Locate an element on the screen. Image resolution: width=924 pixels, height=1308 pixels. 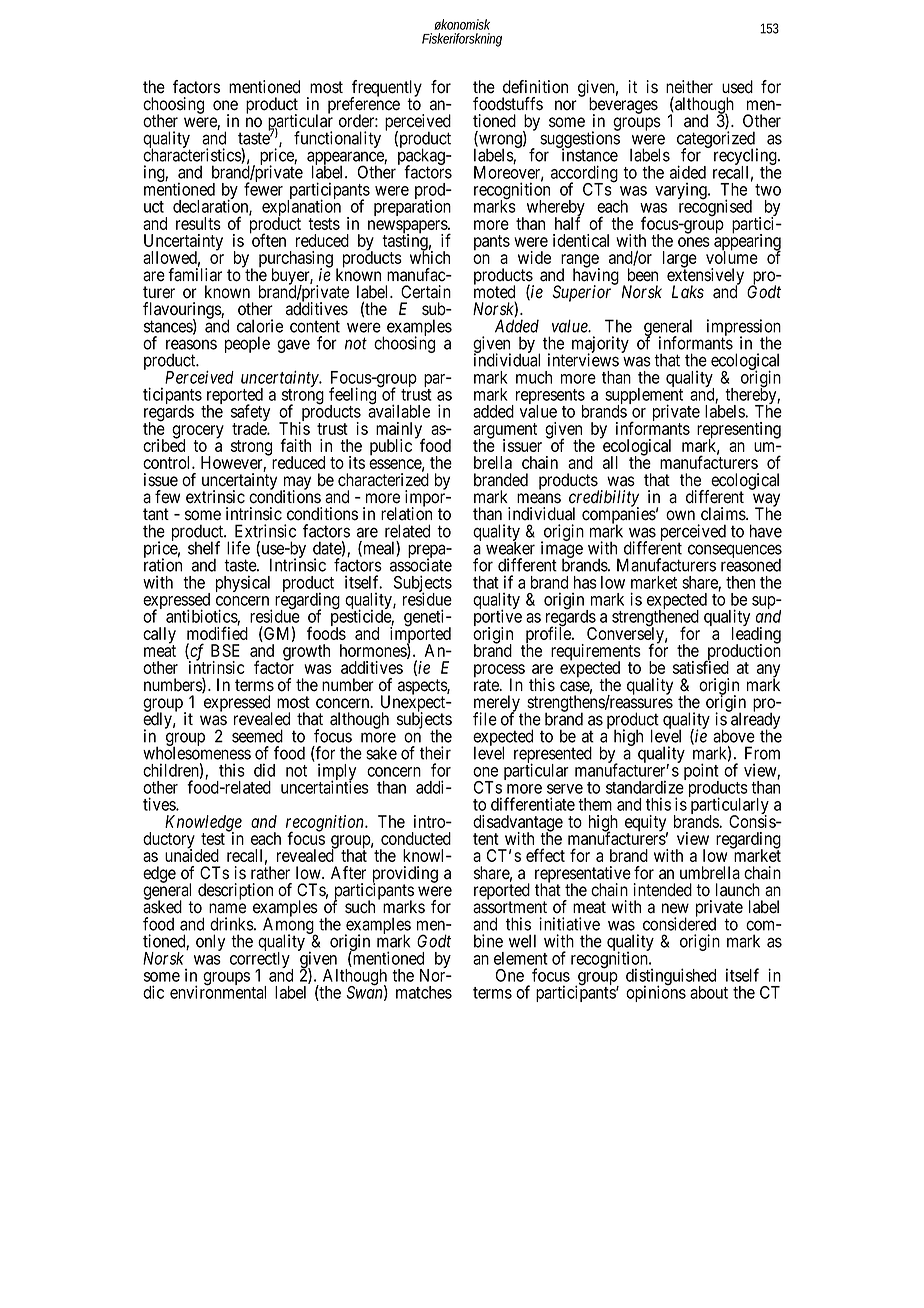
matches is located at coordinates (424, 992).
